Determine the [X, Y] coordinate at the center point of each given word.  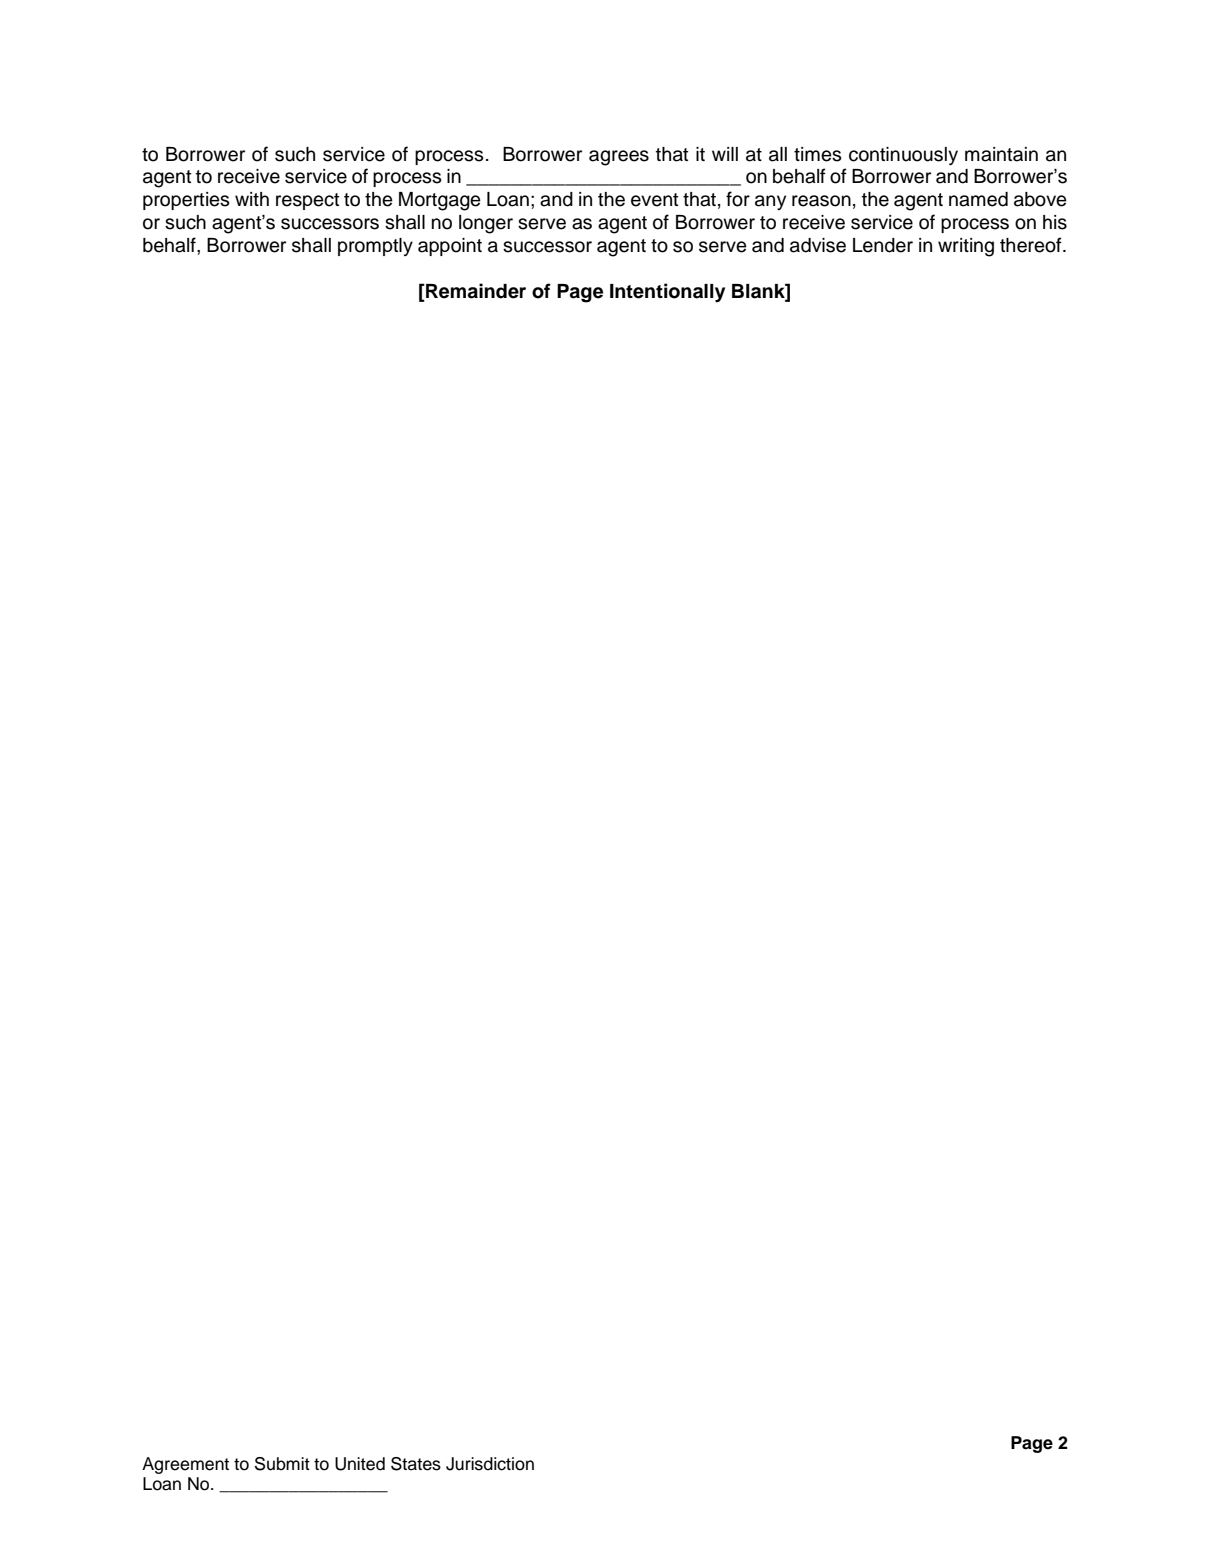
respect [307, 201]
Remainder [475, 292]
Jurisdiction [490, 1464]
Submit [282, 1464]
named [978, 199]
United [360, 1464]
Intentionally [667, 293]
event [654, 200]
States [416, 1464]
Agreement [185, 1465]
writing [966, 247]
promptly [375, 247]
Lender [883, 245]
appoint [450, 247]
